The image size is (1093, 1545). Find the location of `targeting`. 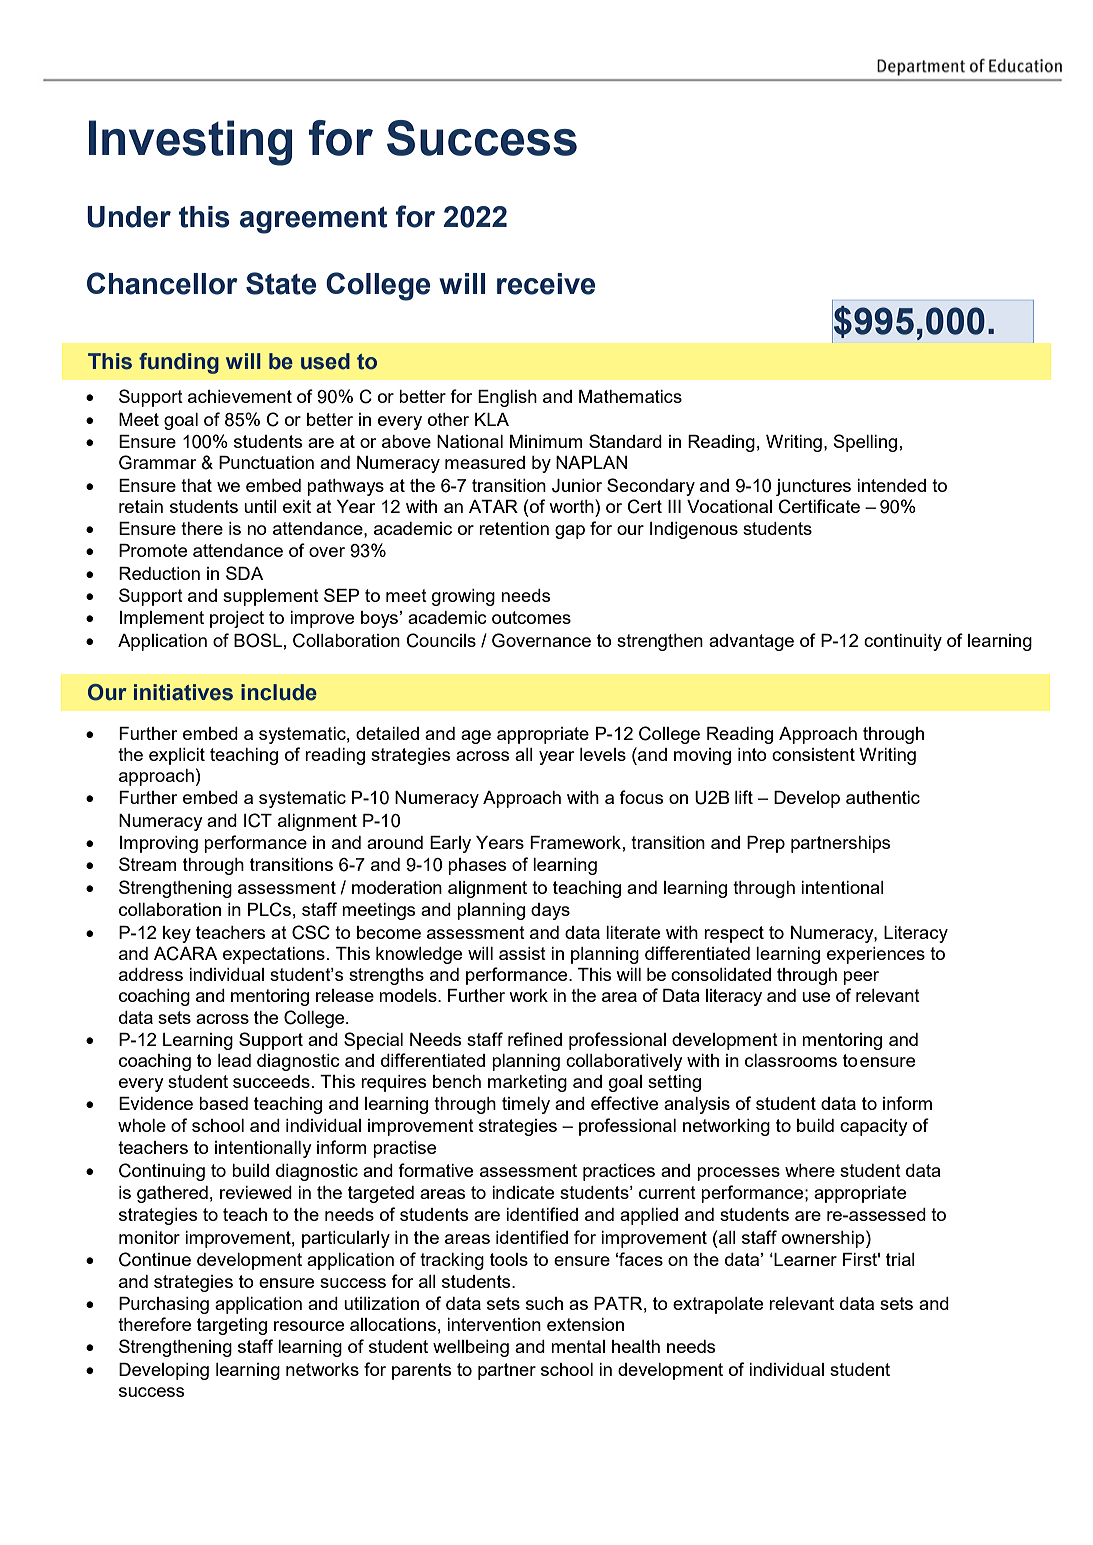

targeting is located at coordinates (232, 1326).
